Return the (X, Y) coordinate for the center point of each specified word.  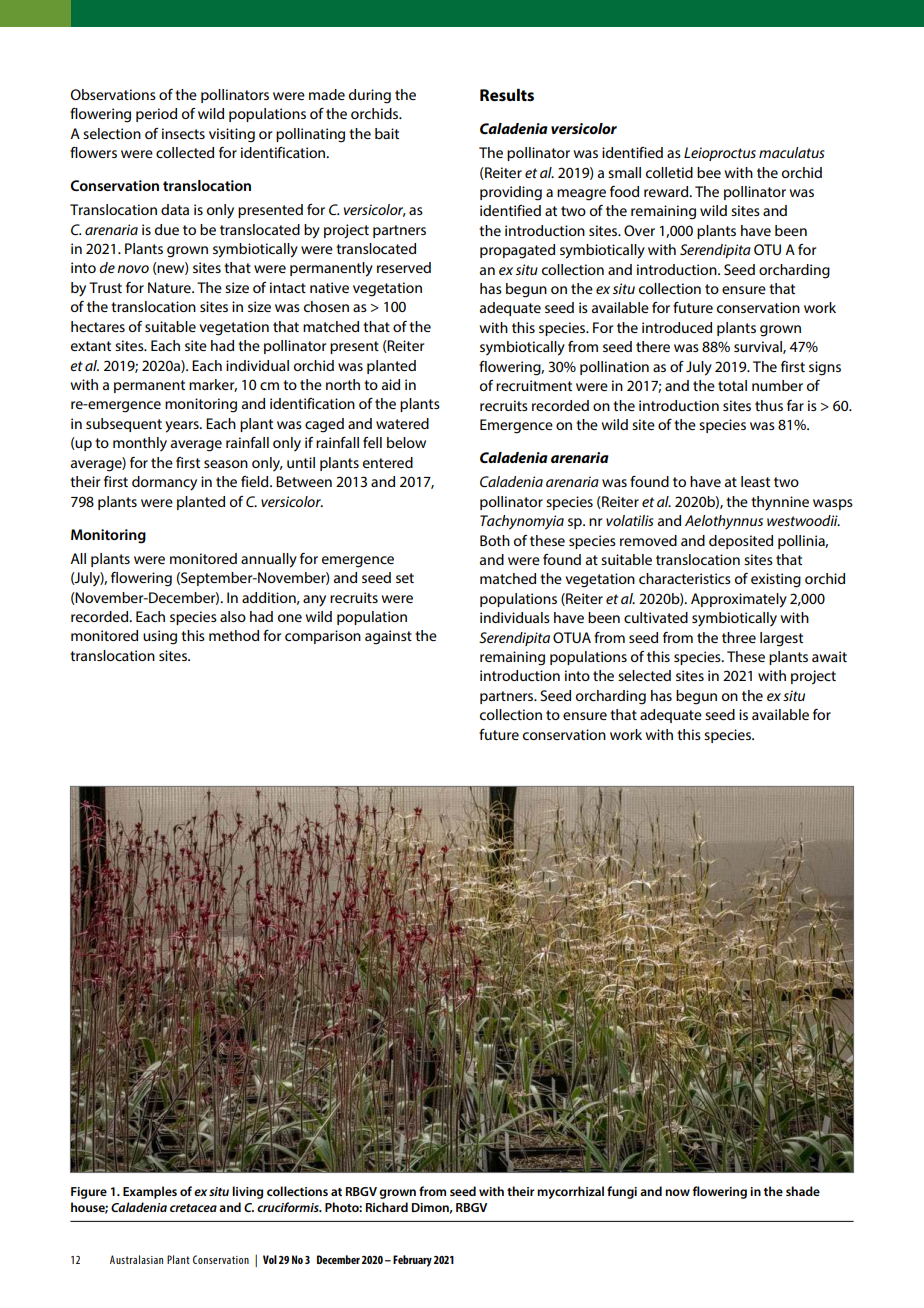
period (156, 115)
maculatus (792, 152)
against (388, 637)
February (412, 1261)
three (739, 637)
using (160, 637)
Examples (150, 1192)
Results (507, 95)
